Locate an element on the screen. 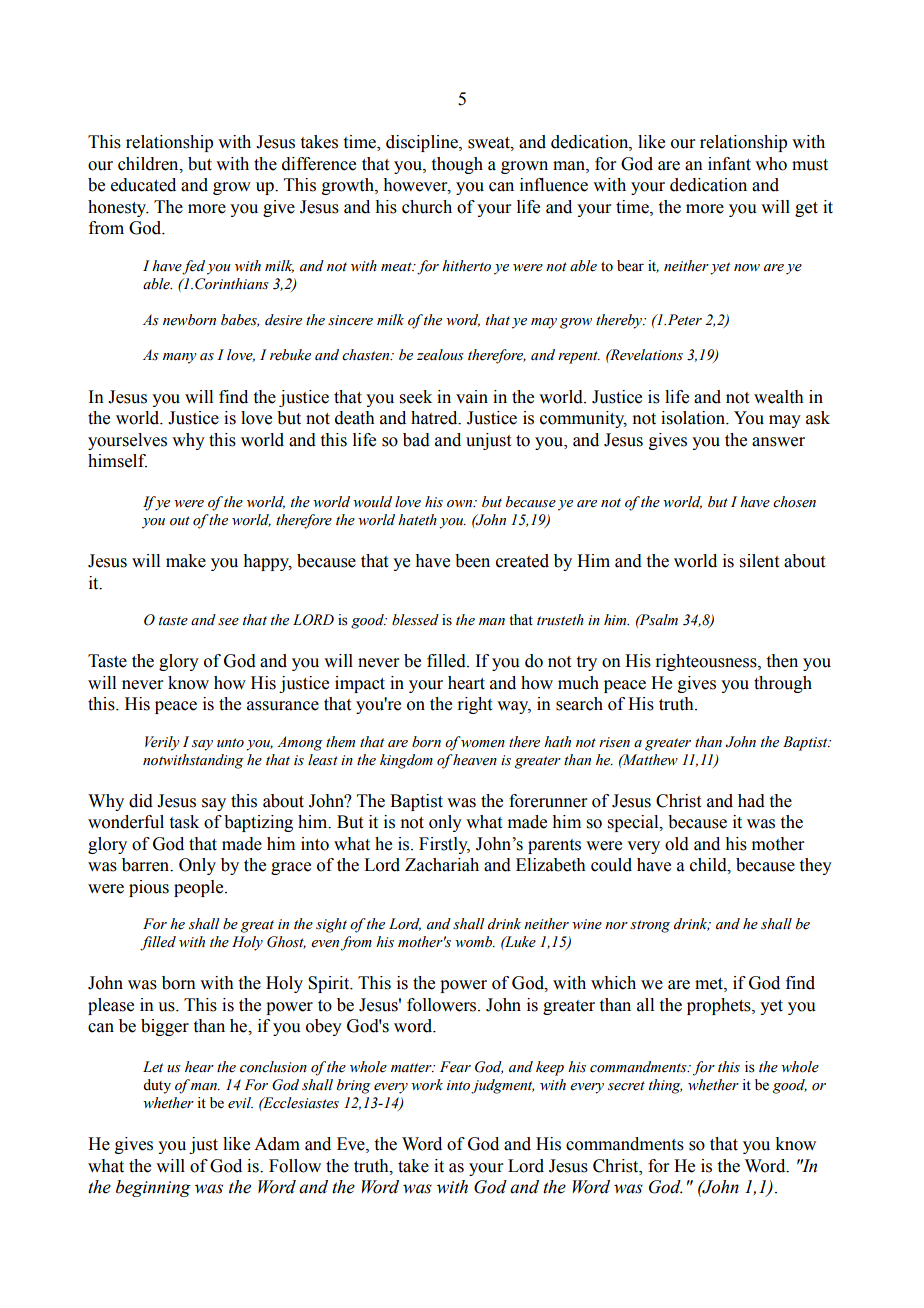 The image size is (924, 1308). assurance is located at coordinates (283, 706).
